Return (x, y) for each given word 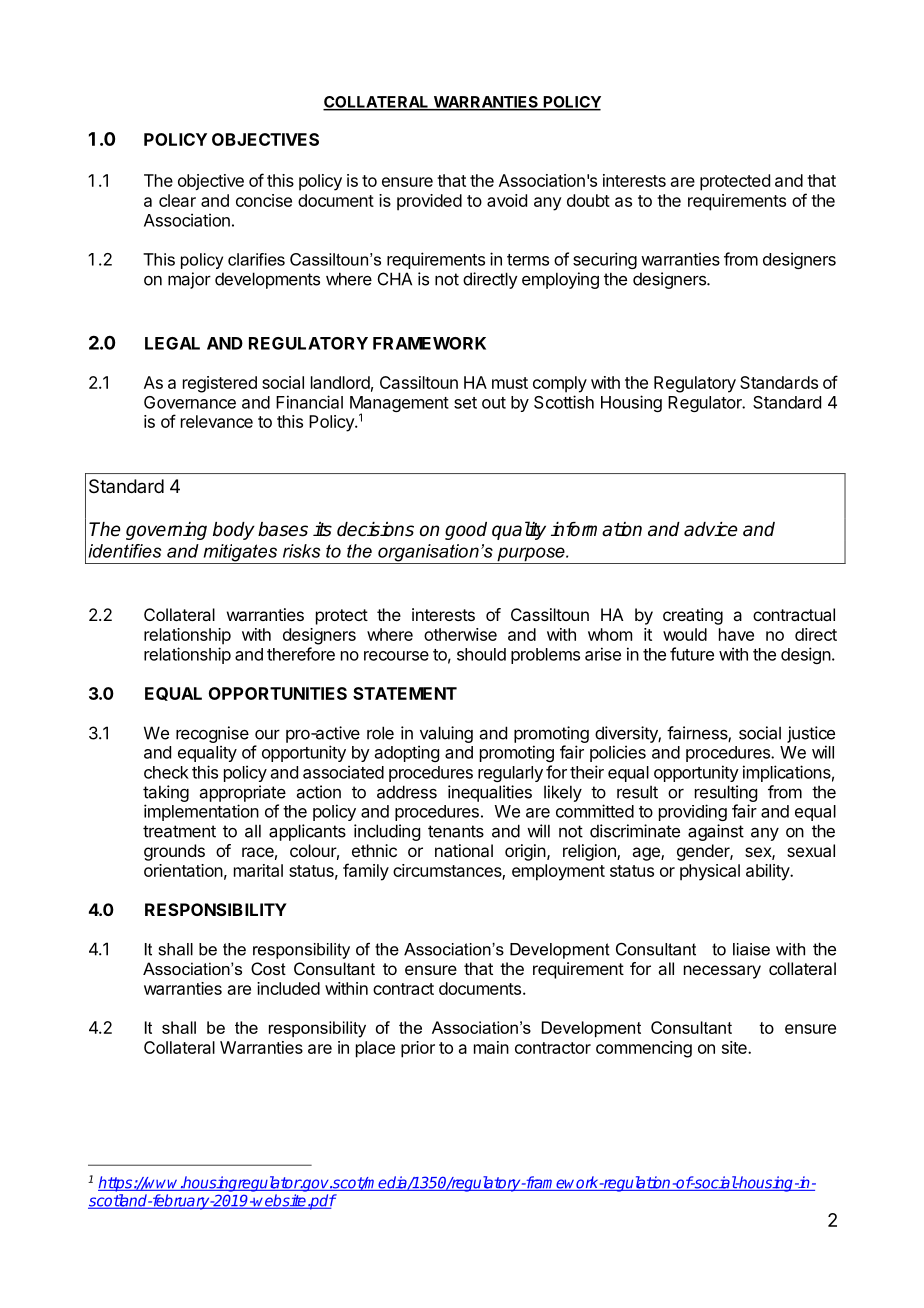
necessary (722, 972)
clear (177, 200)
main (491, 1047)
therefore (301, 654)
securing (605, 260)
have (736, 634)
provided (429, 202)
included (288, 988)
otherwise (460, 634)
